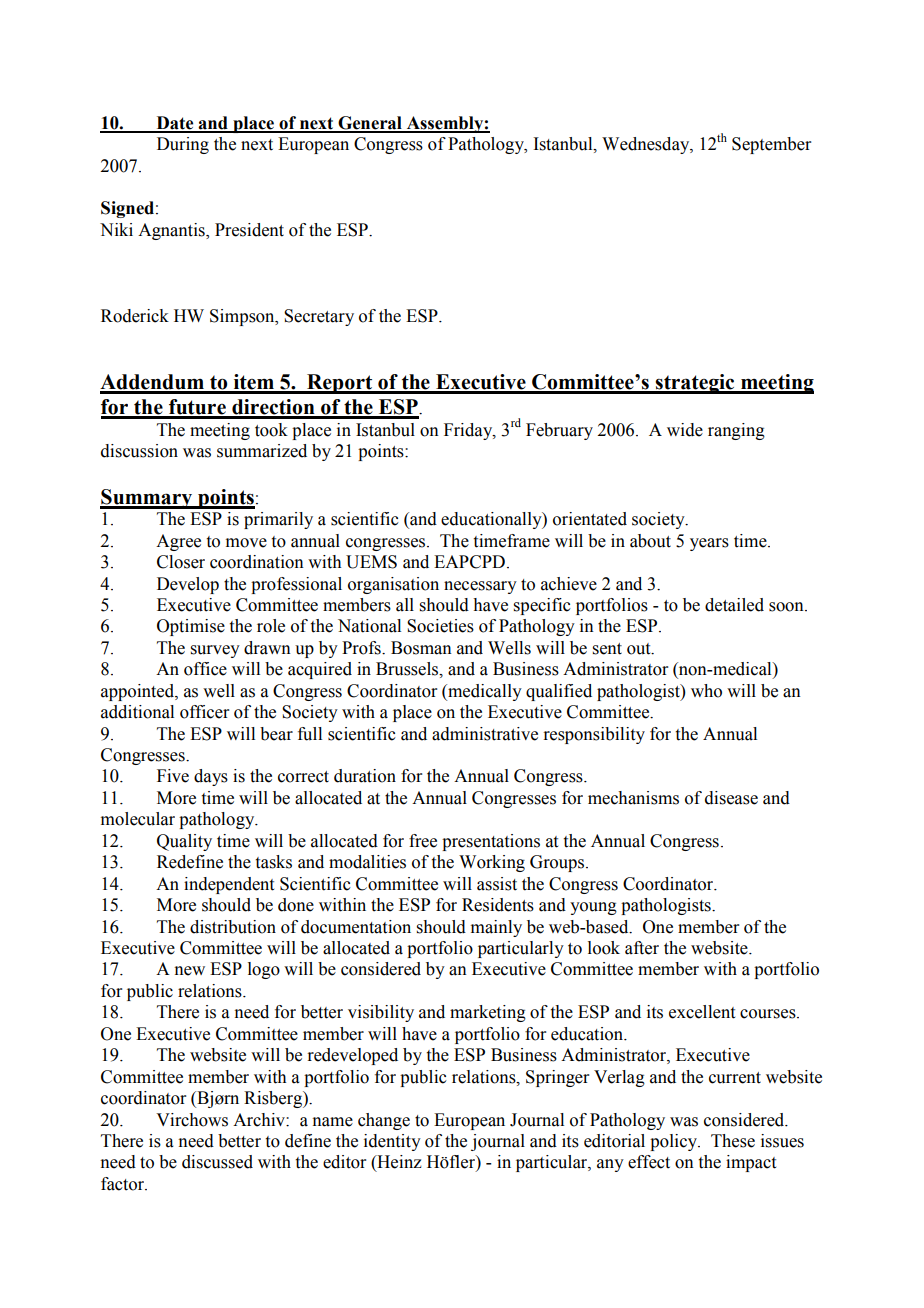  Describe the element at coordinates (370, 124) in the document. I see `General` at that location.
